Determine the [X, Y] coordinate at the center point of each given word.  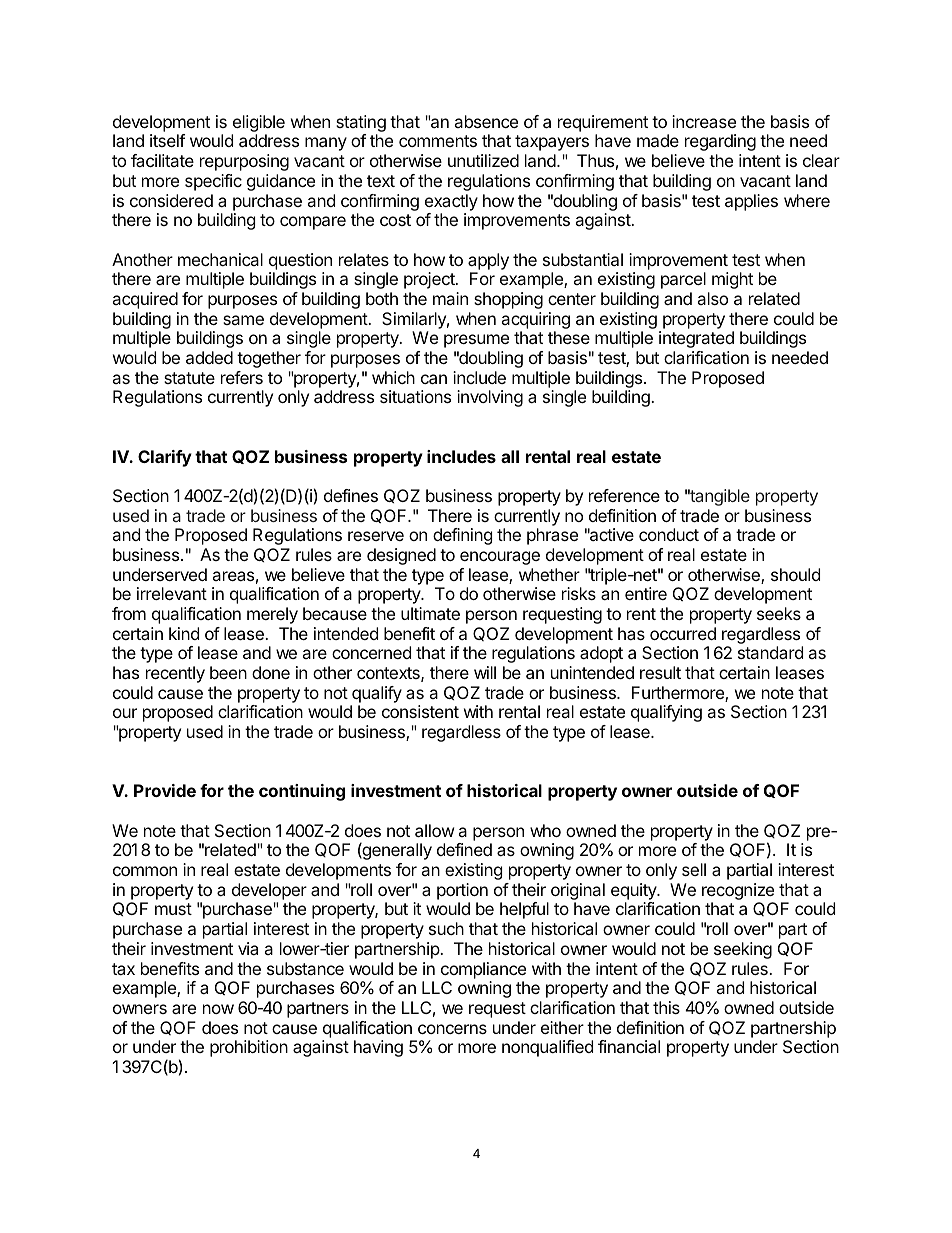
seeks [779, 613]
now [218, 1009]
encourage [500, 558]
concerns [452, 1029]
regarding [720, 142]
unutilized [483, 160]
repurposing [244, 162]
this [666, 1007]
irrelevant [172, 593]
